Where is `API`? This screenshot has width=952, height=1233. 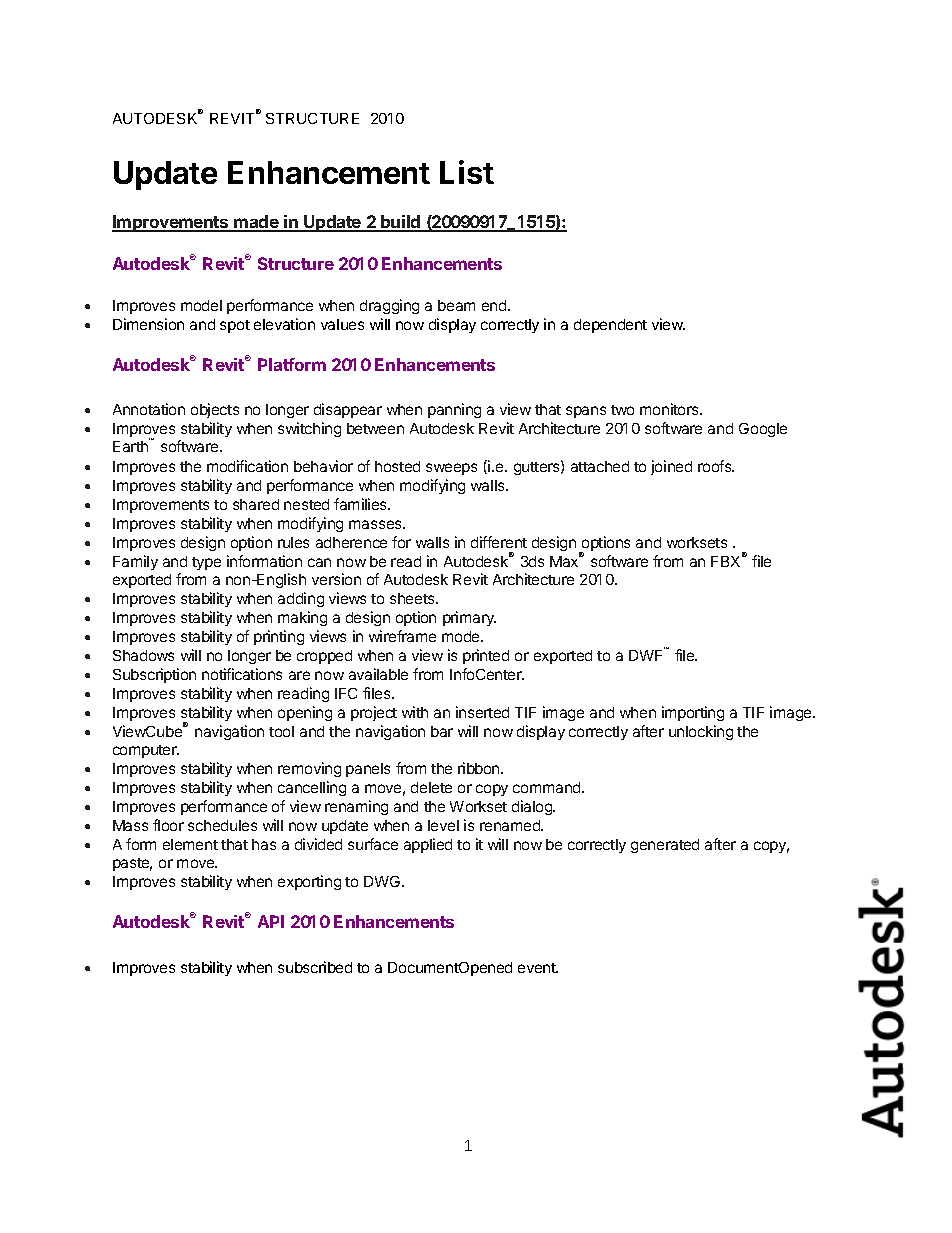 API is located at coordinates (271, 921).
